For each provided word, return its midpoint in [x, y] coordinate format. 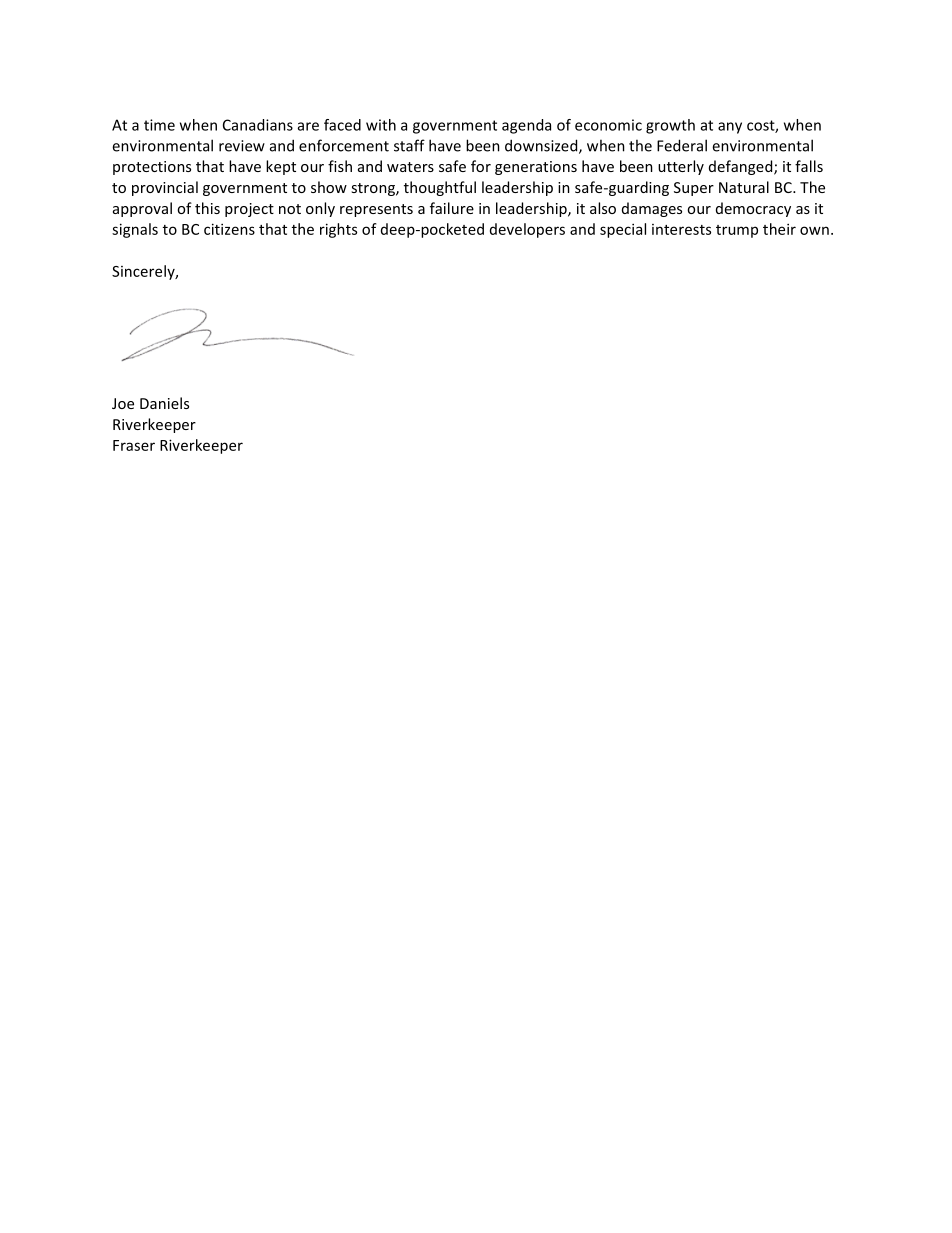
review [242, 146]
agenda [526, 126]
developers [527, 230]
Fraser [134, 445]
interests [681, 229]
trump [737, 231]
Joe [123, 403]
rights [338, 230]
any [730, 128]
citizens [229, 229]
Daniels [164, 403]
